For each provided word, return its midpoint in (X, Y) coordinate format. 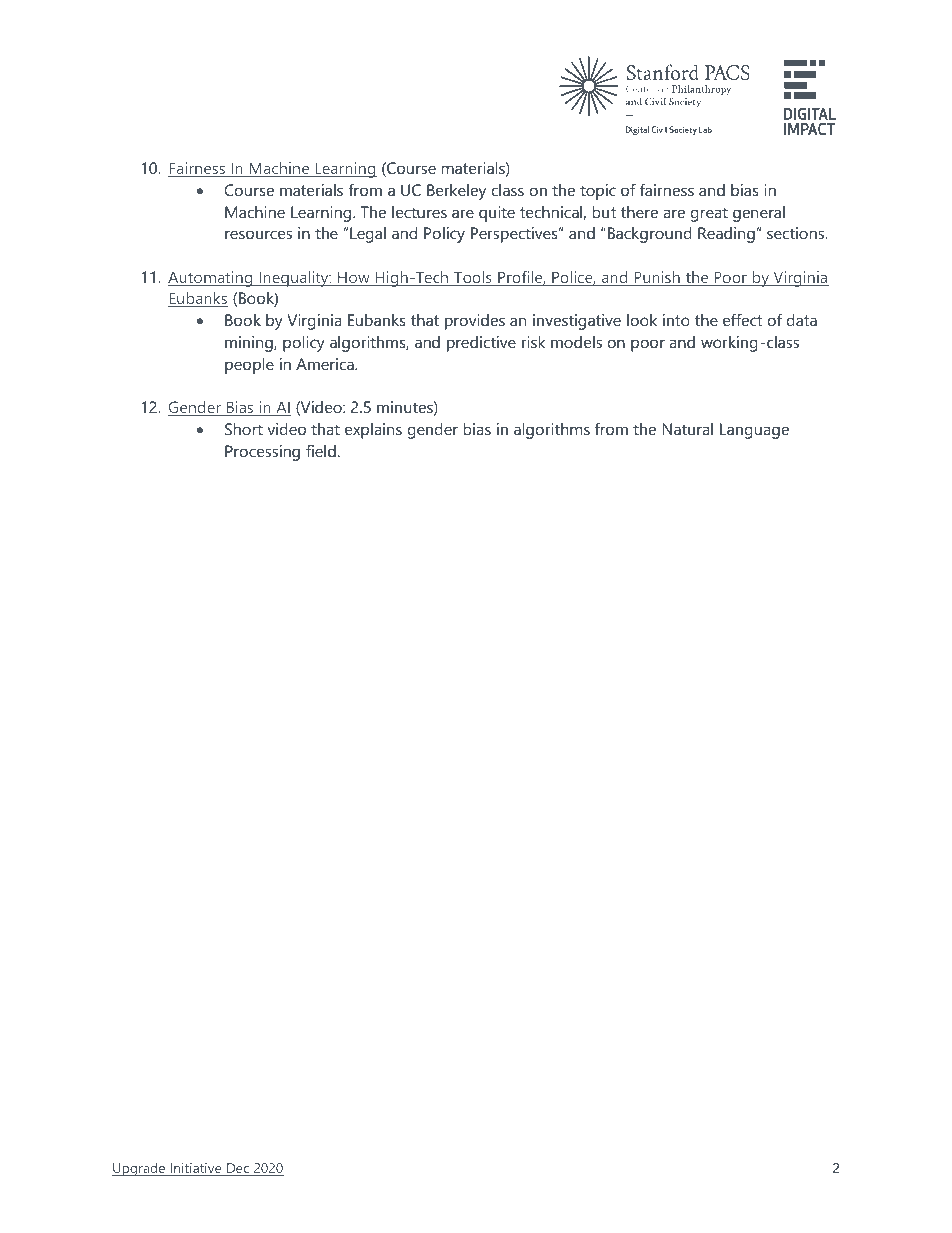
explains (373, 431)
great (709, 214)
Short (244, 429)
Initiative (196, 1169)
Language (754, 431)
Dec (238, 1169)
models (576, 342)
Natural (687, 429)
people (249, 366)
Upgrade (139, 1169)
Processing (262, 453)
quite (497, 214)
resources (258, 234)
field (321, 450)
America (326, 364)
